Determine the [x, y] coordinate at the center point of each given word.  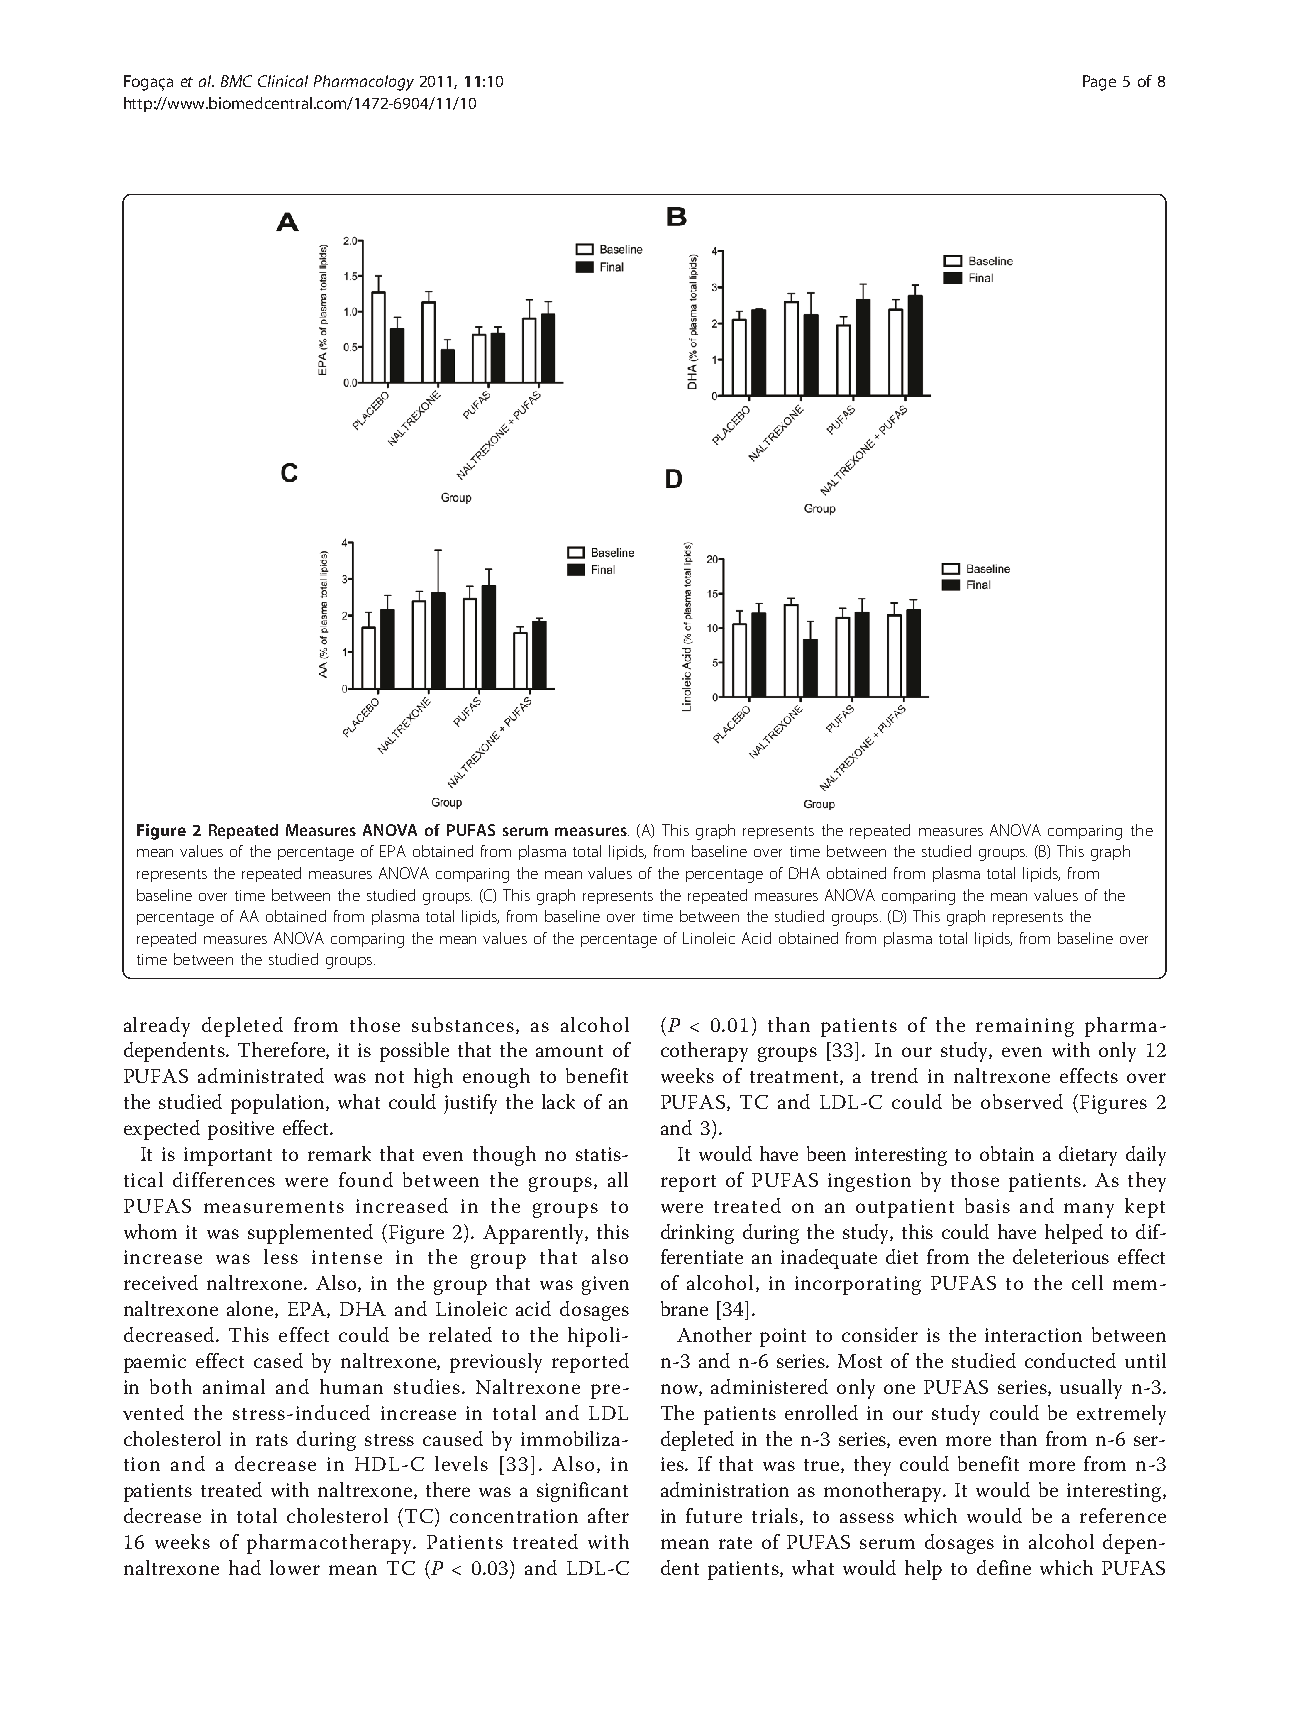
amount [569, 1051]
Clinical [283, 81]
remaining [1025, 1027]
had [245, 1567]
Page [1099, 83]
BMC [236, 81]
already [157, 1027]
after [608, 1515]
